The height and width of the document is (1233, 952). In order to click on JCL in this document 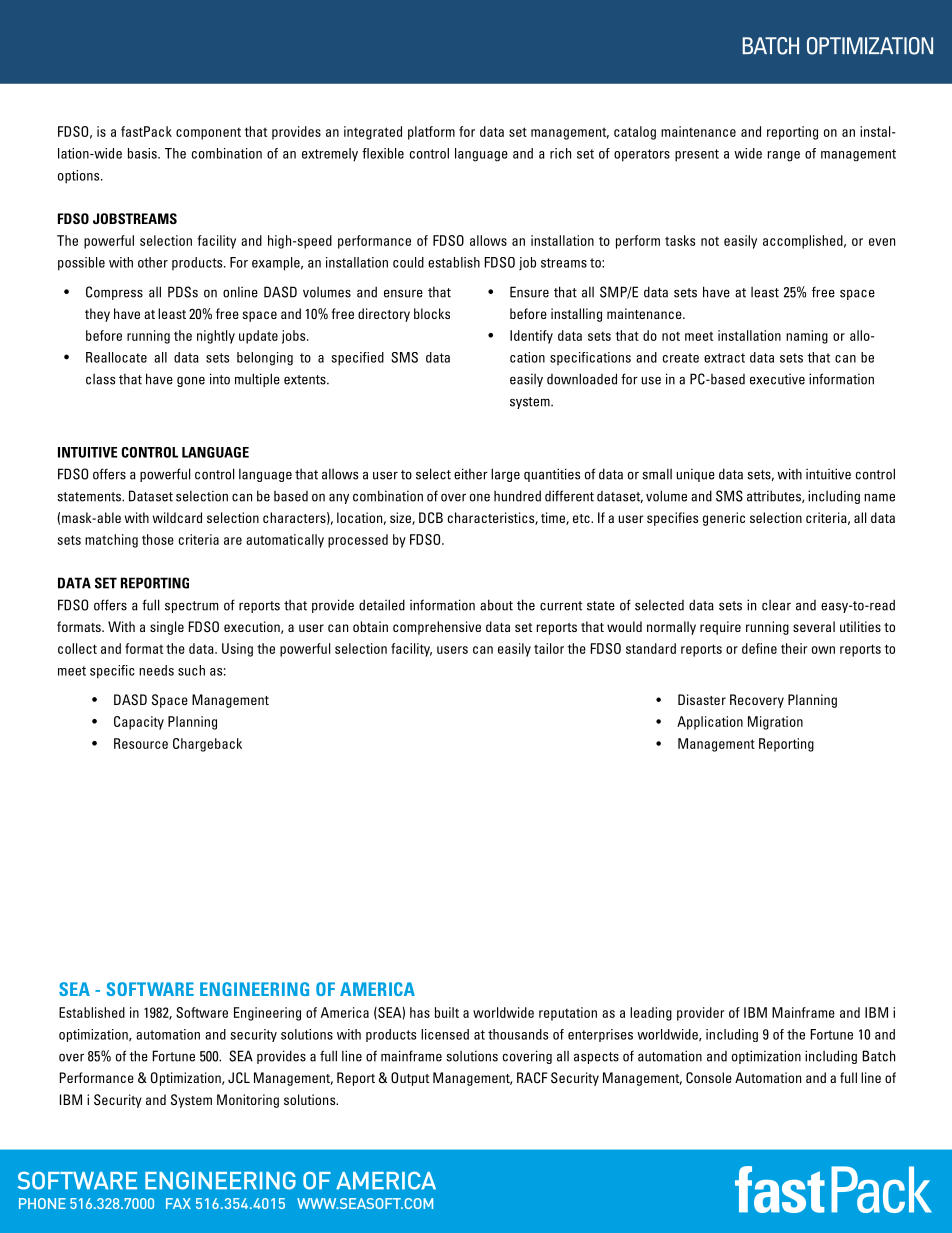, I will do `click(239, 1078)`.
